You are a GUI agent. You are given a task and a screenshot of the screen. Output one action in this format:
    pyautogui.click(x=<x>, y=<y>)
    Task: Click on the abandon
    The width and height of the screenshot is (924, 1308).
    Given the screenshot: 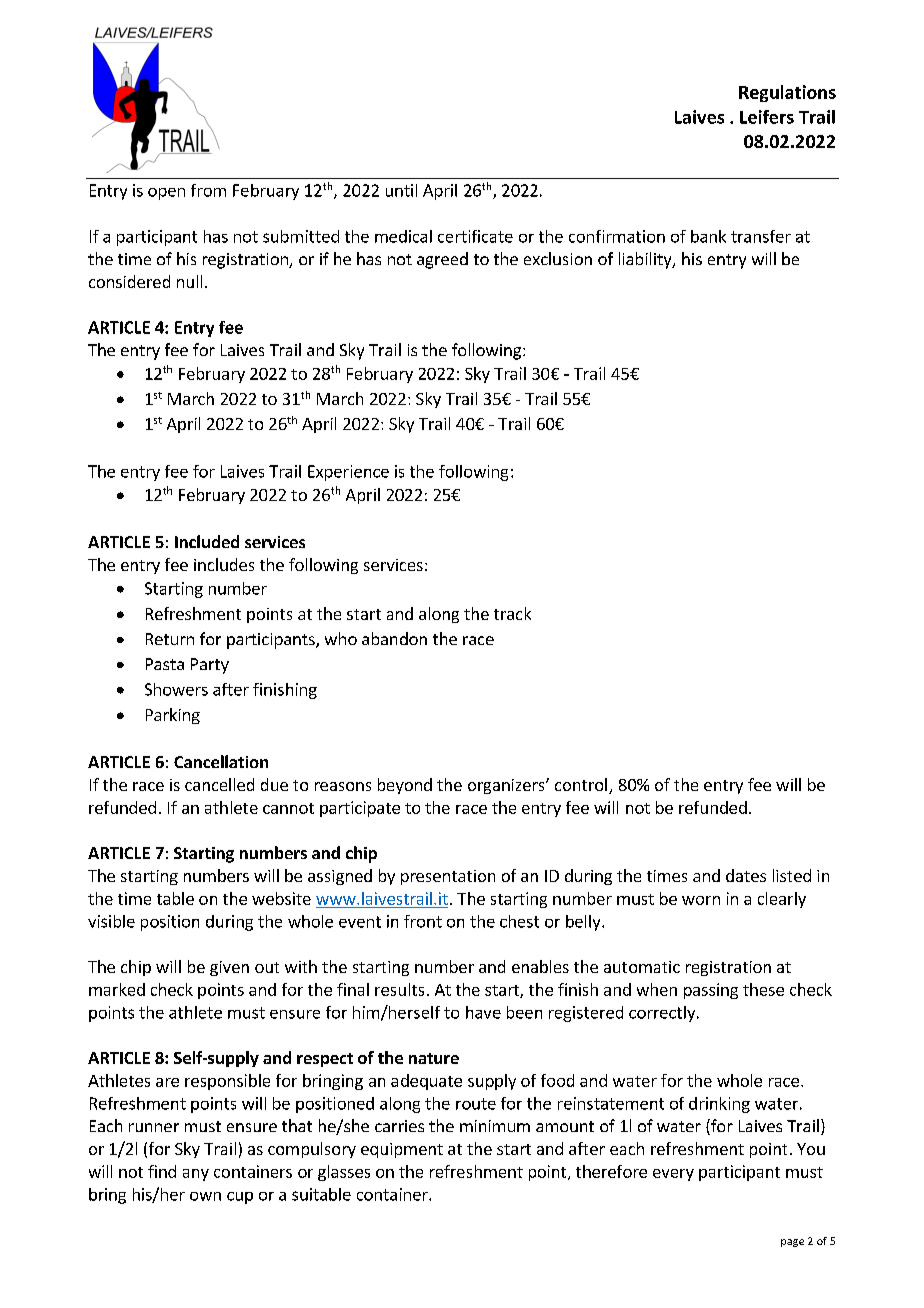 What is the action you would take?
    pyautogui.click(x=394, y=638)
